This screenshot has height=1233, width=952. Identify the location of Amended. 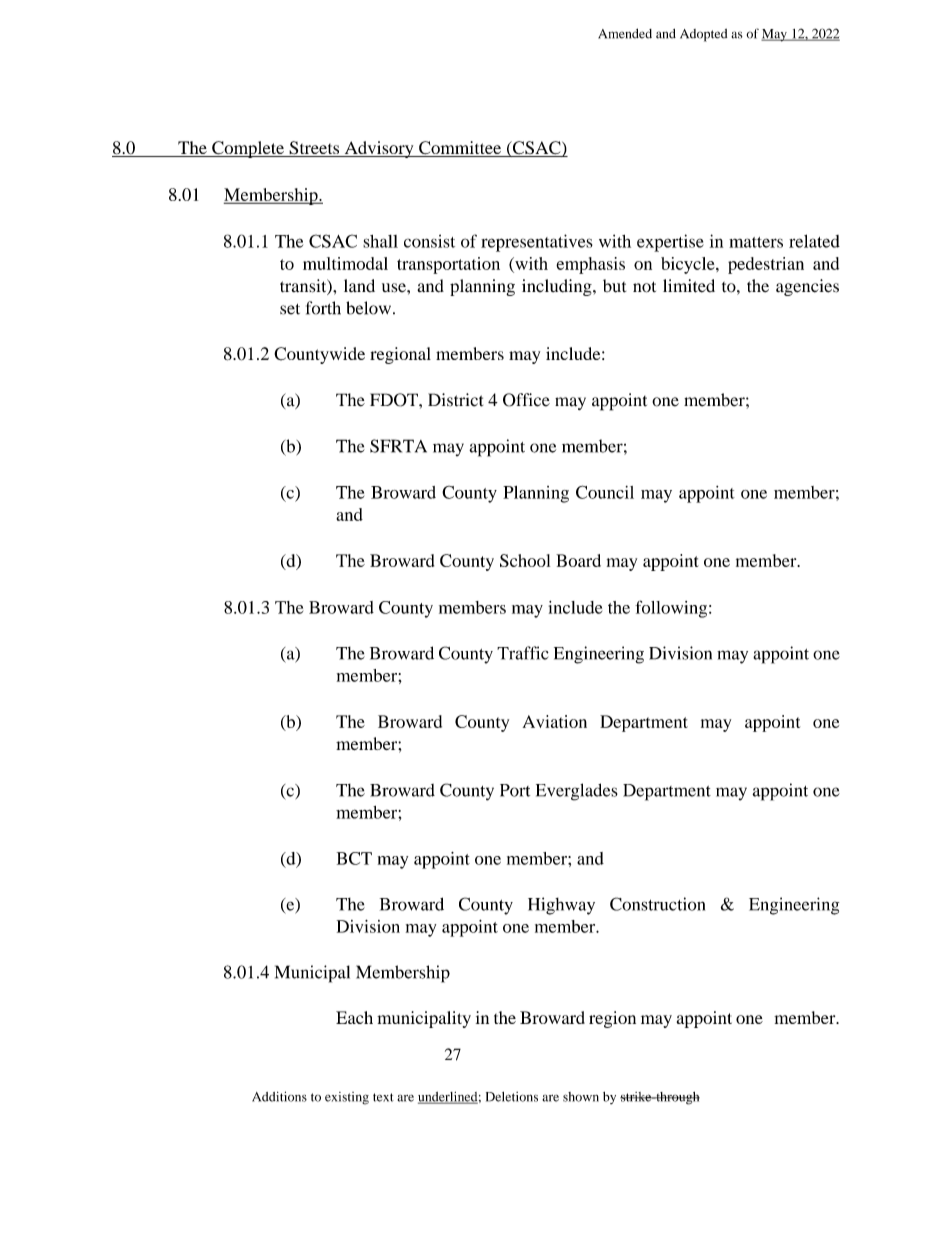
(625, 33).
